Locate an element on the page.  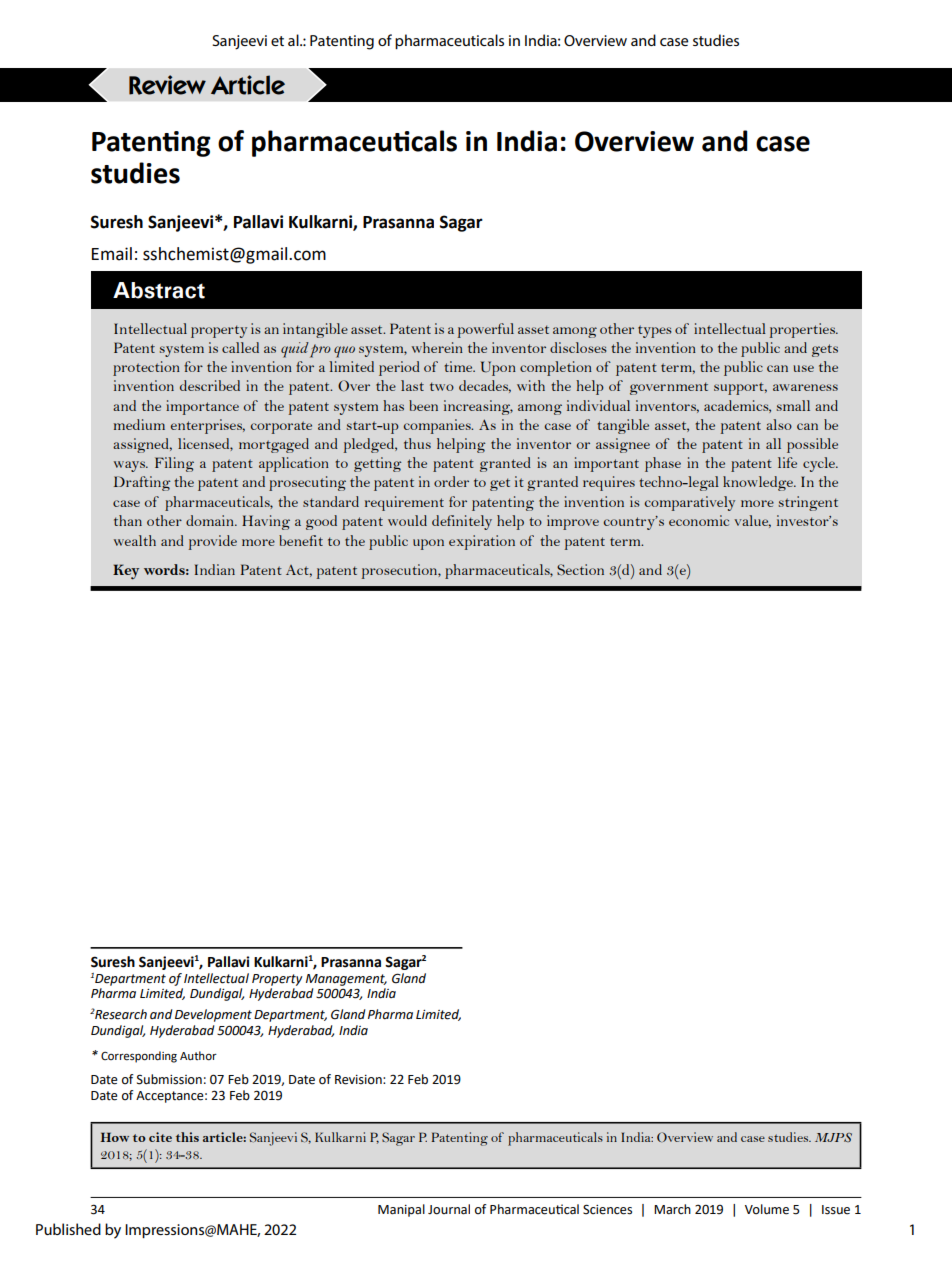
knowledge is located at coordinates (759, 483).
